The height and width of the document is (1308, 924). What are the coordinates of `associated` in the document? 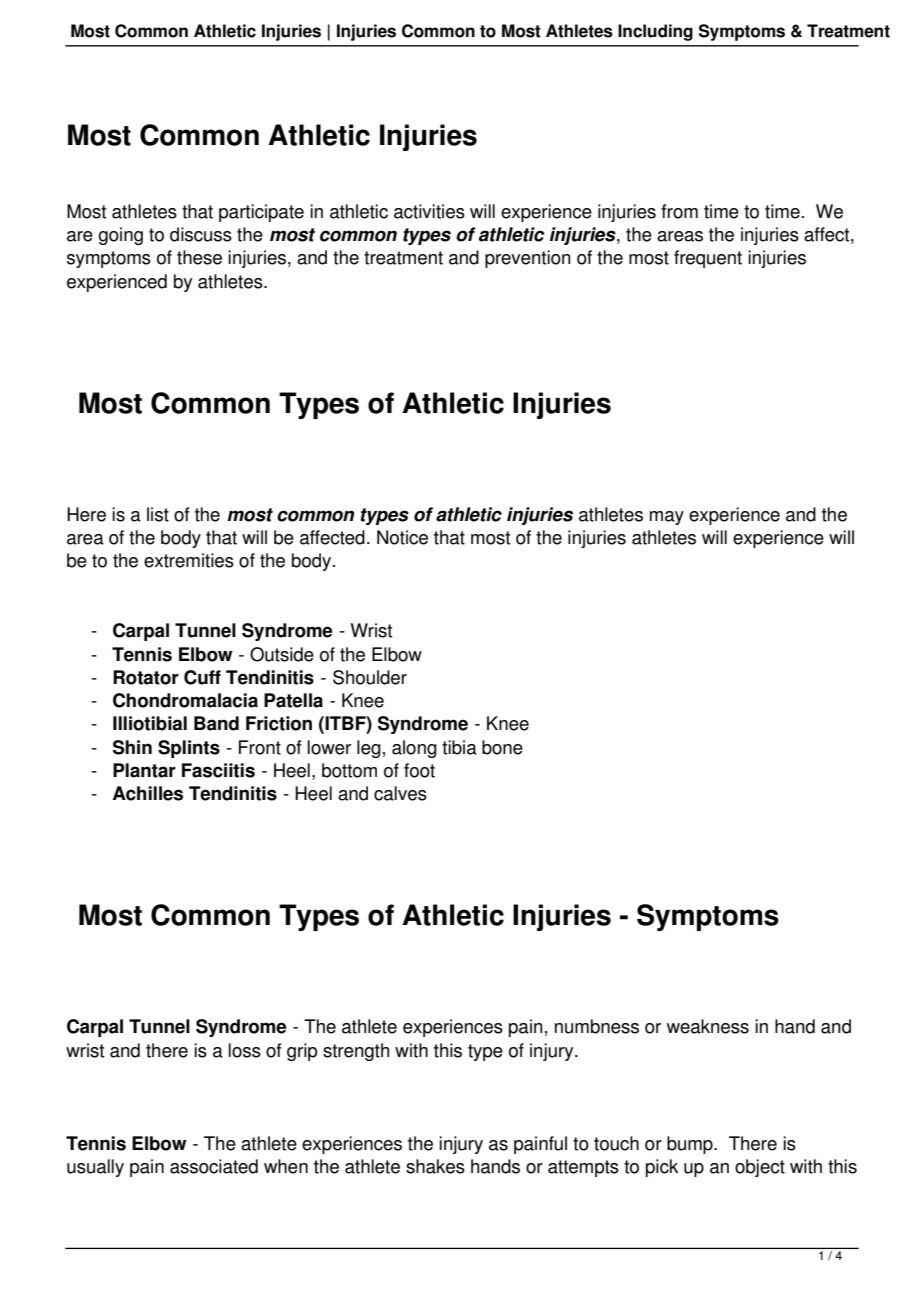 It's located at (214, 1166).
